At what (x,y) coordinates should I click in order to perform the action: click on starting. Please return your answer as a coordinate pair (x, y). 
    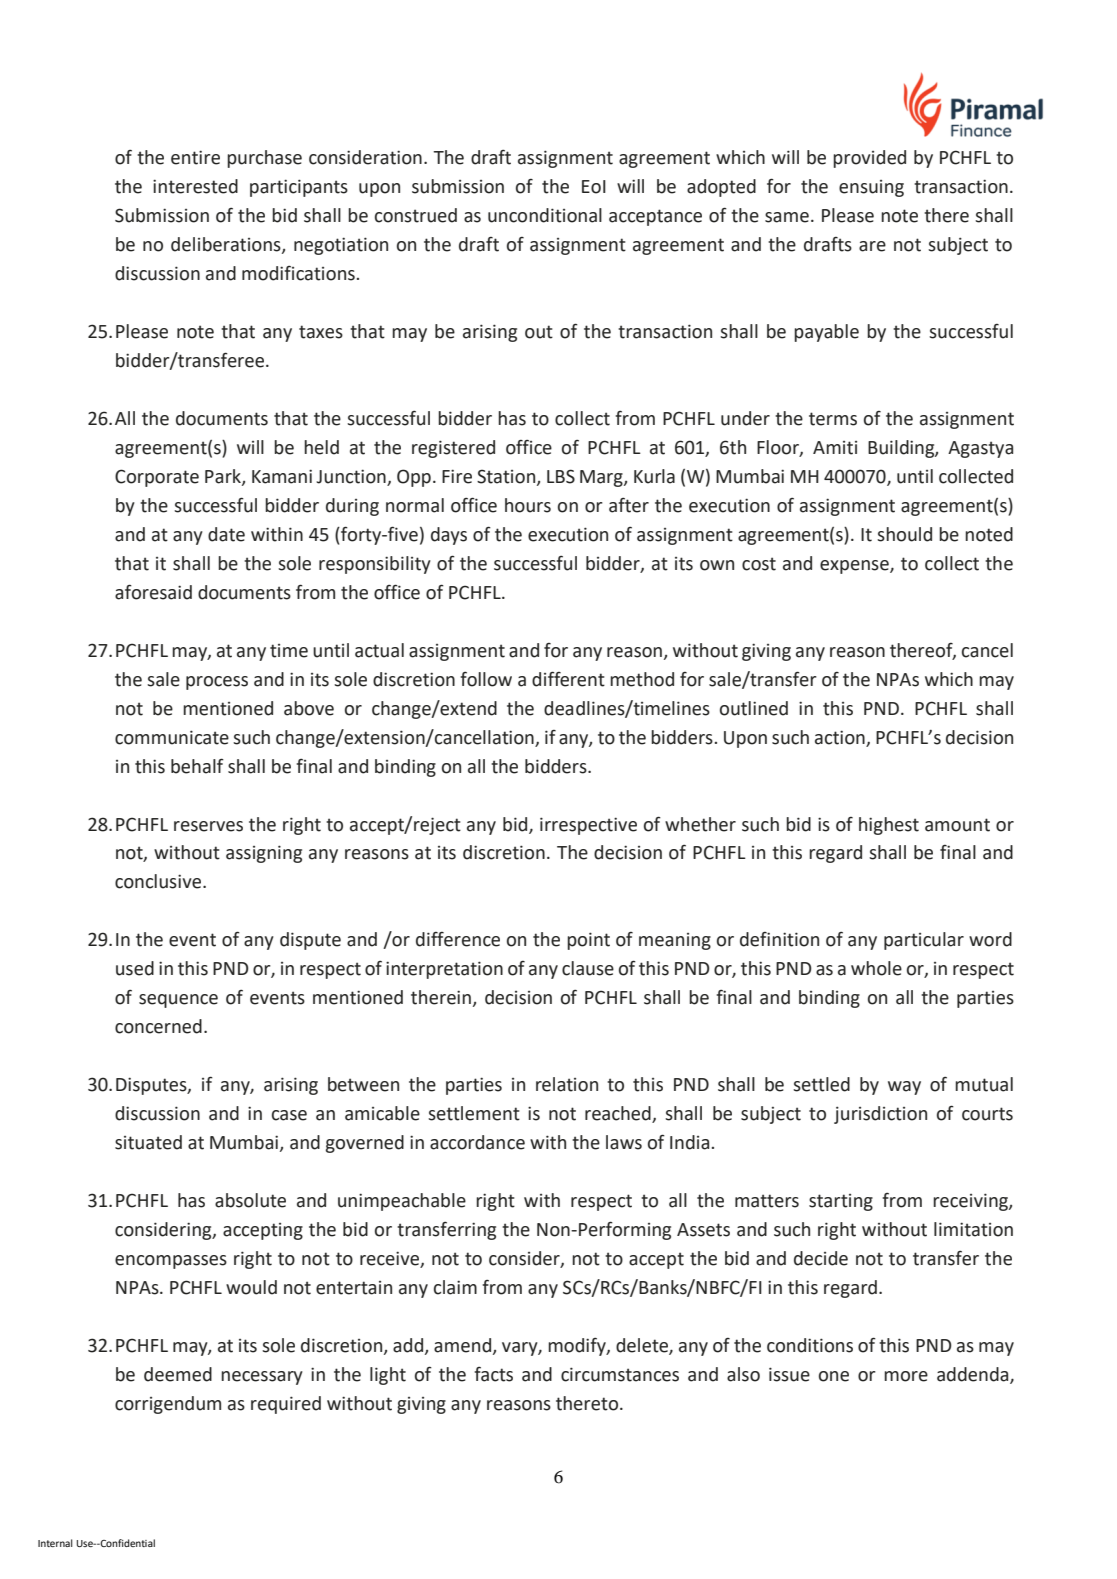
    Looking at the image, I should click on (841, 1202).
